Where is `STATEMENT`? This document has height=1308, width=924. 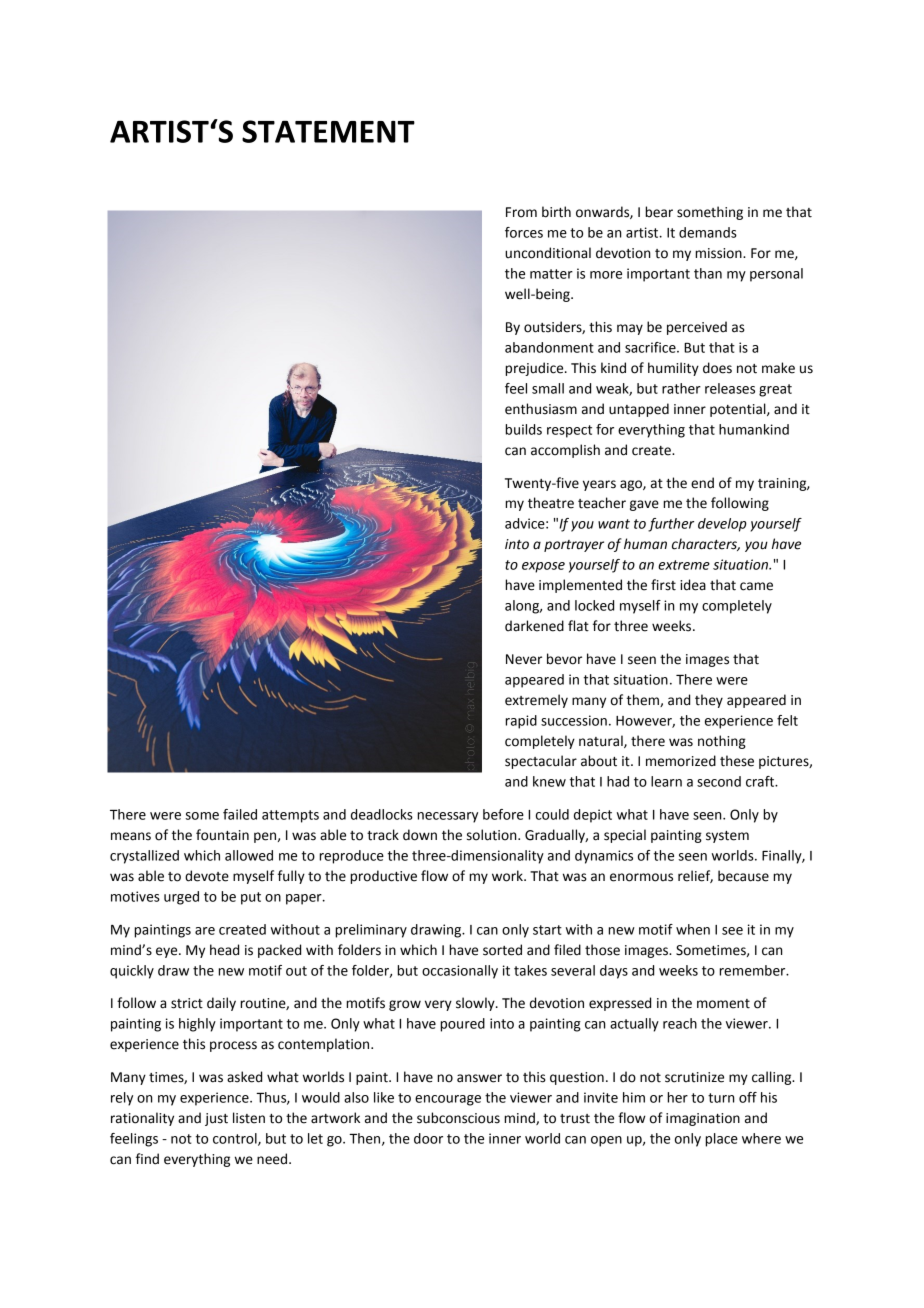
STATEMENT is located at coordinates (328, 131).
